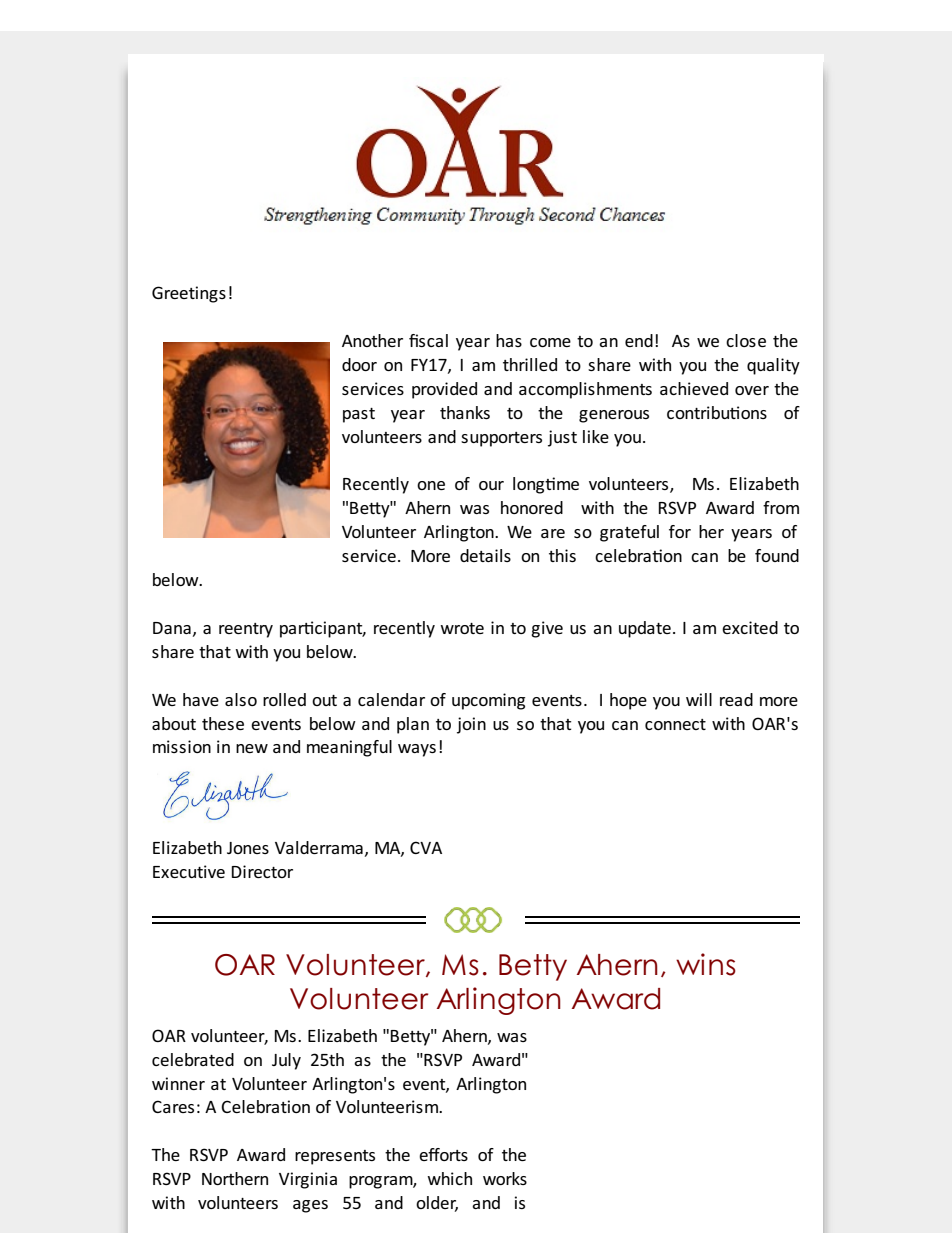  Describe the element at coordinates (471, 725) in the screenshot. I see `join` at that location.
